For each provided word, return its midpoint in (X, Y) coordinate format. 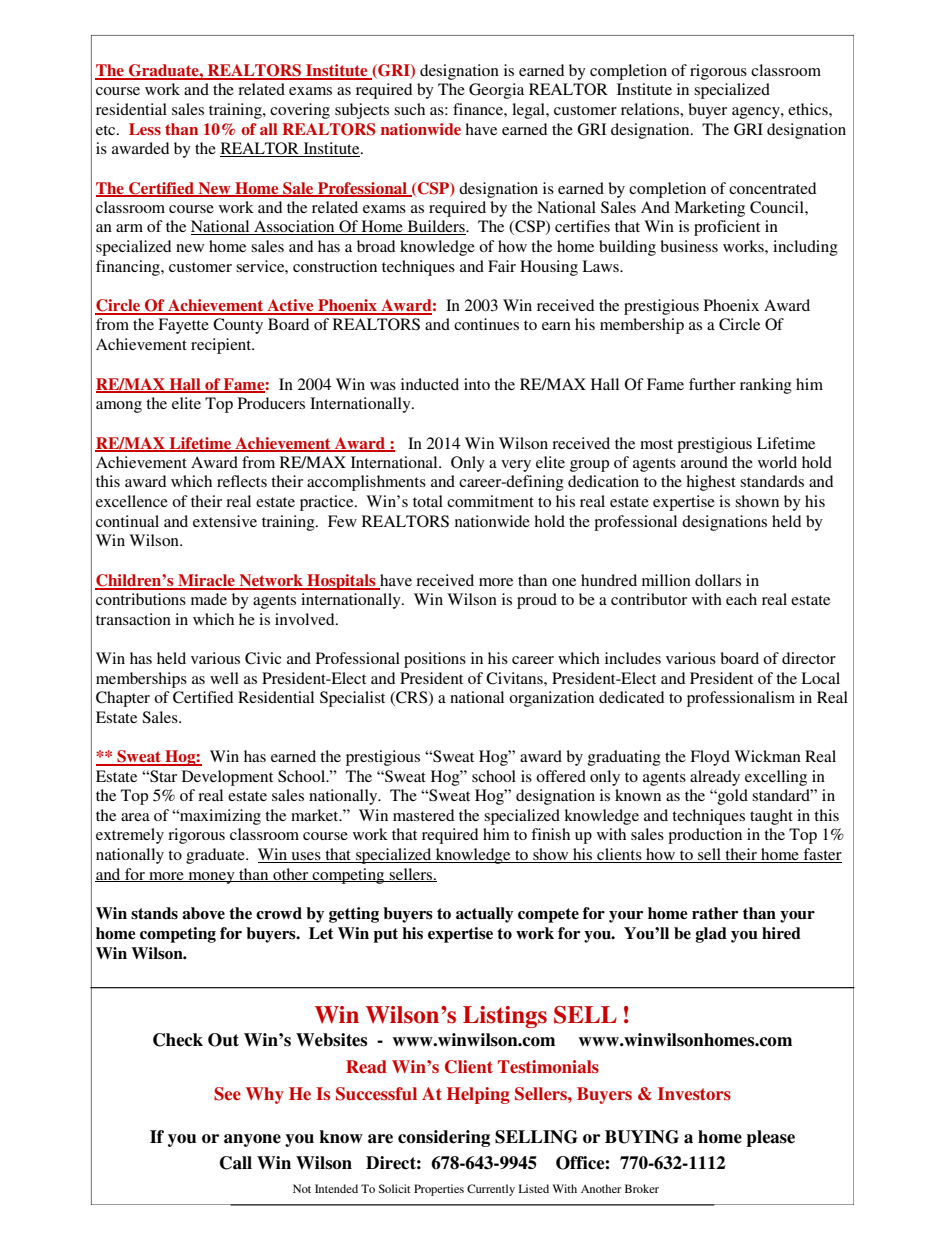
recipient (222, 346)
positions (435, 660)
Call (236, 1163)
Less (145, 129)
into (477, 384)
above (203, 913)
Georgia (496, 91)
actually (484, 915)
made (209, 599)
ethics (809, 109)
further (712, 384)
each (741, 599)
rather (715, 913)
